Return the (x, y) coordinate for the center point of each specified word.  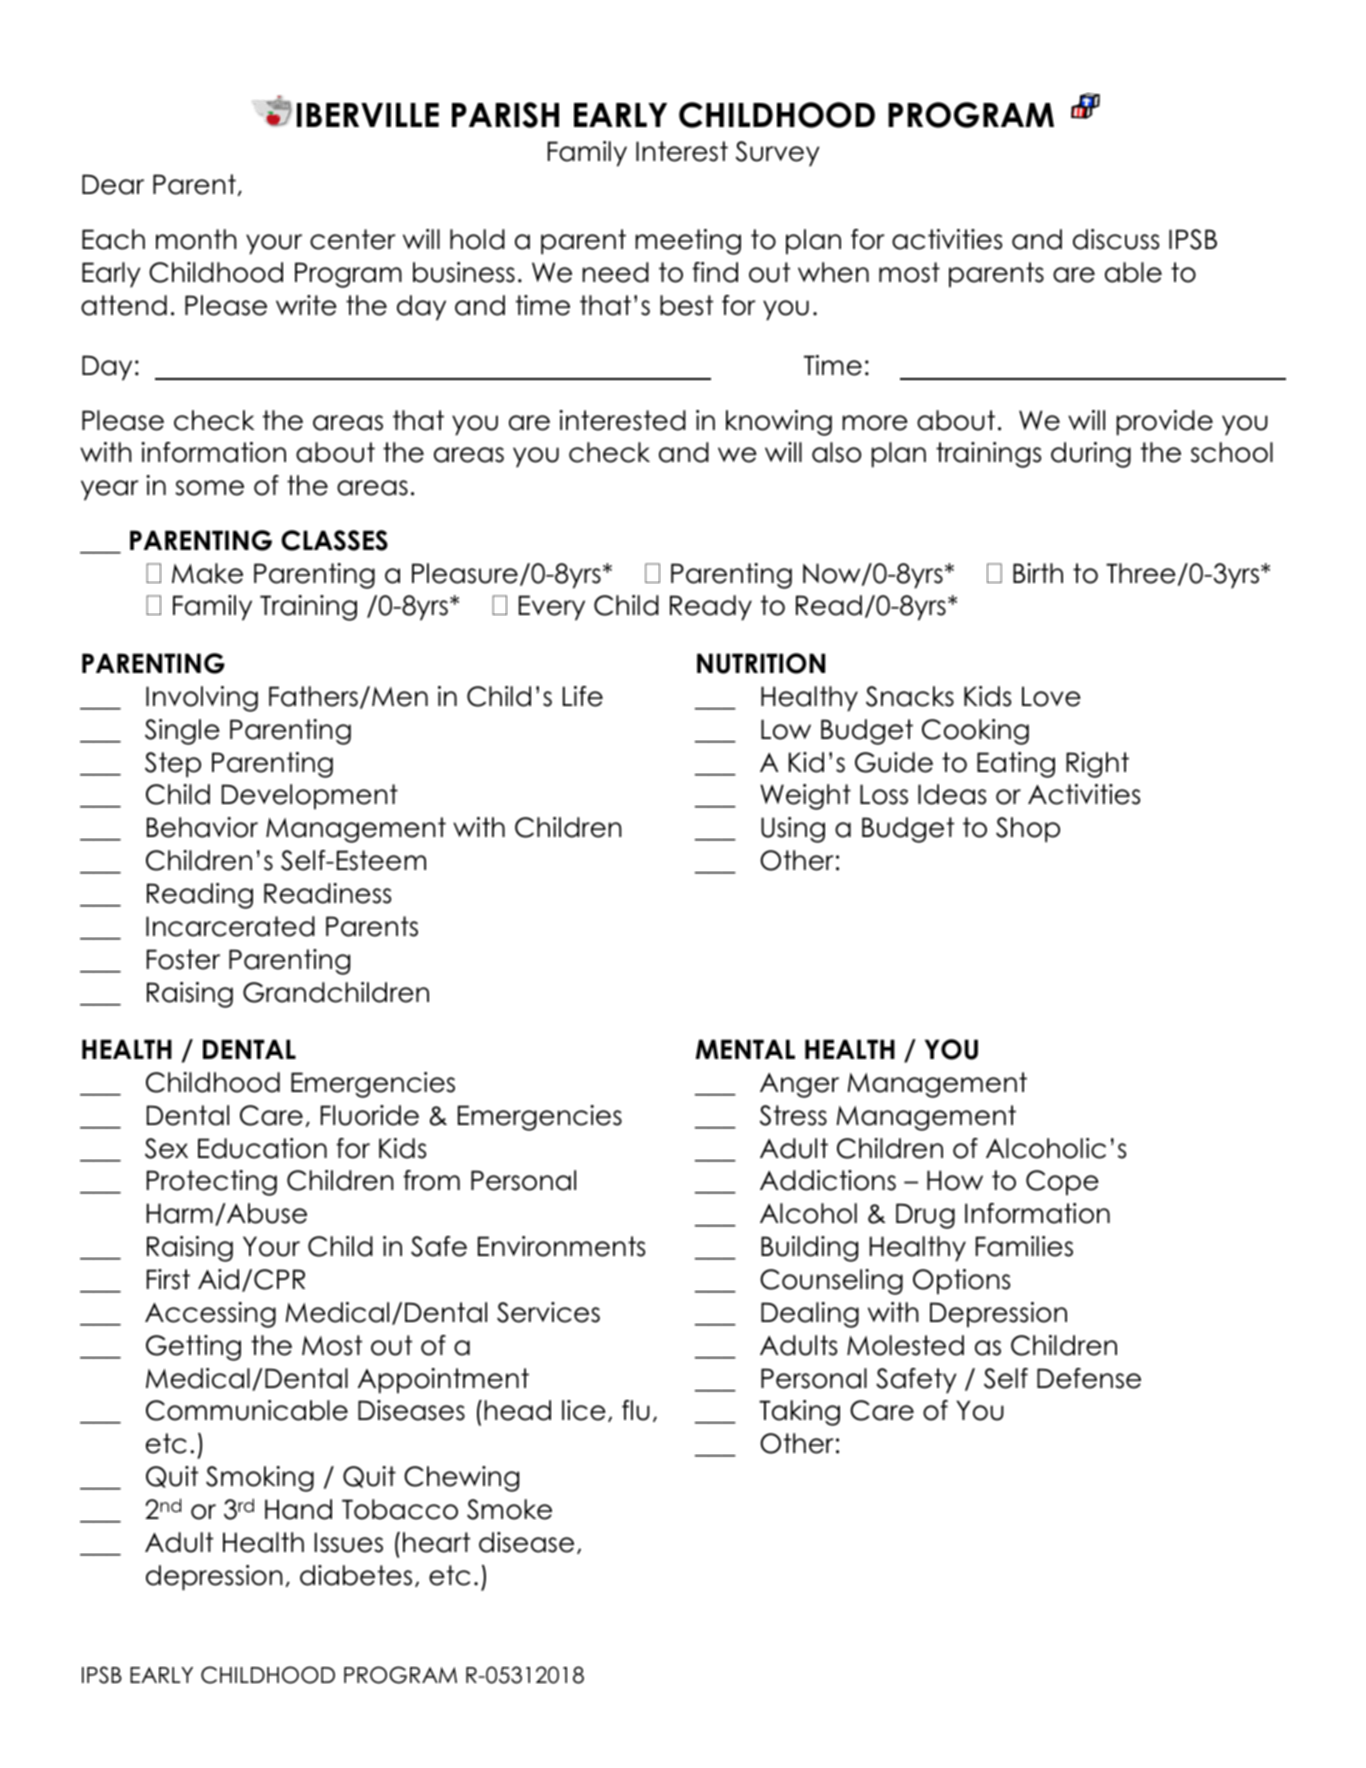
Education (262, 1148)
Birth (1038, 573)
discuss (1116, 239)
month (196, 239)
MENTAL (745, 1049)
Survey (778, 154)
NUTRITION (761, 663)
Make (207, 573)
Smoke (509, 1509)
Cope (1062, 1182)
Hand (298, 1509)
